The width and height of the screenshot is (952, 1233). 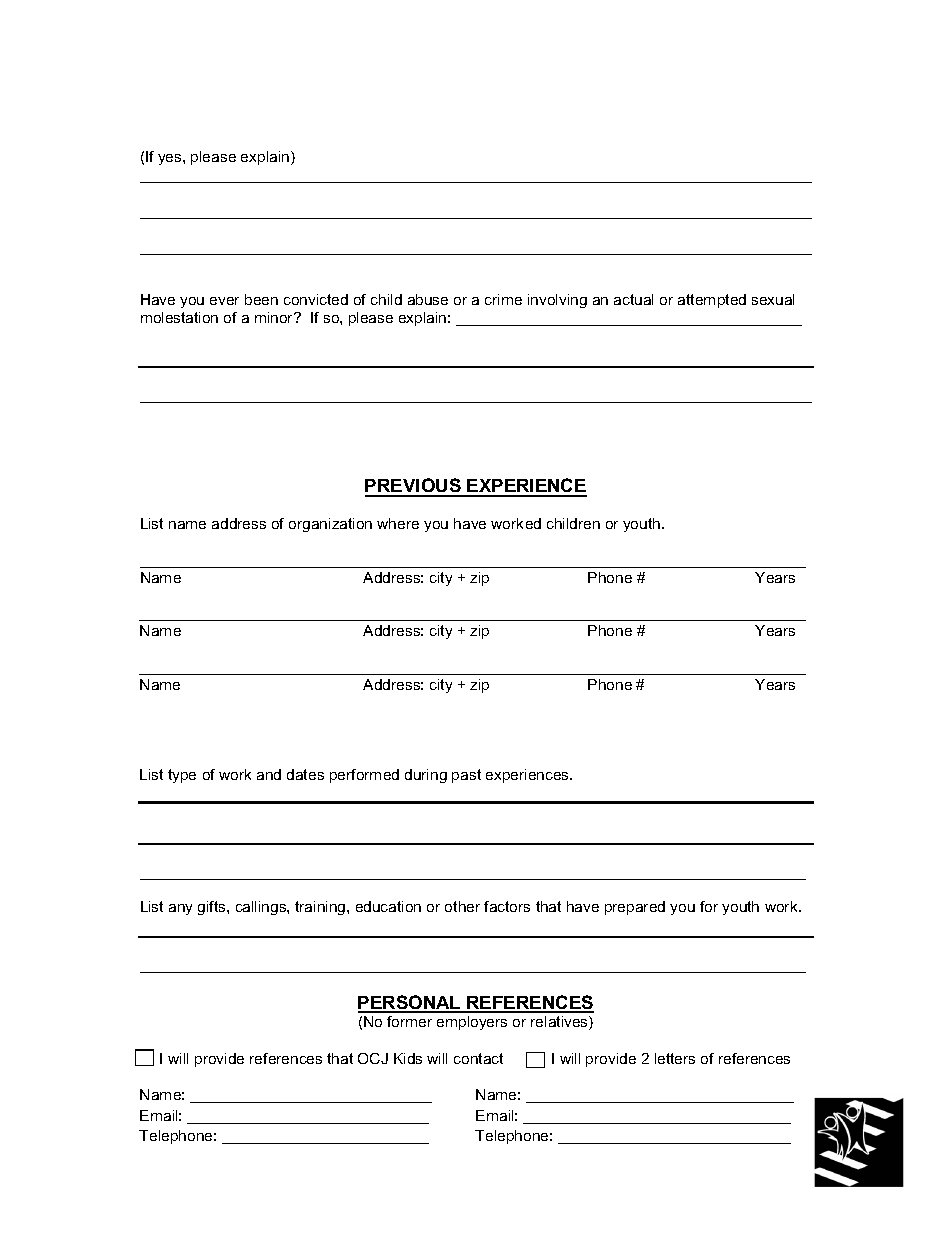 I want to click on yes, so click(x=171, y=159).
